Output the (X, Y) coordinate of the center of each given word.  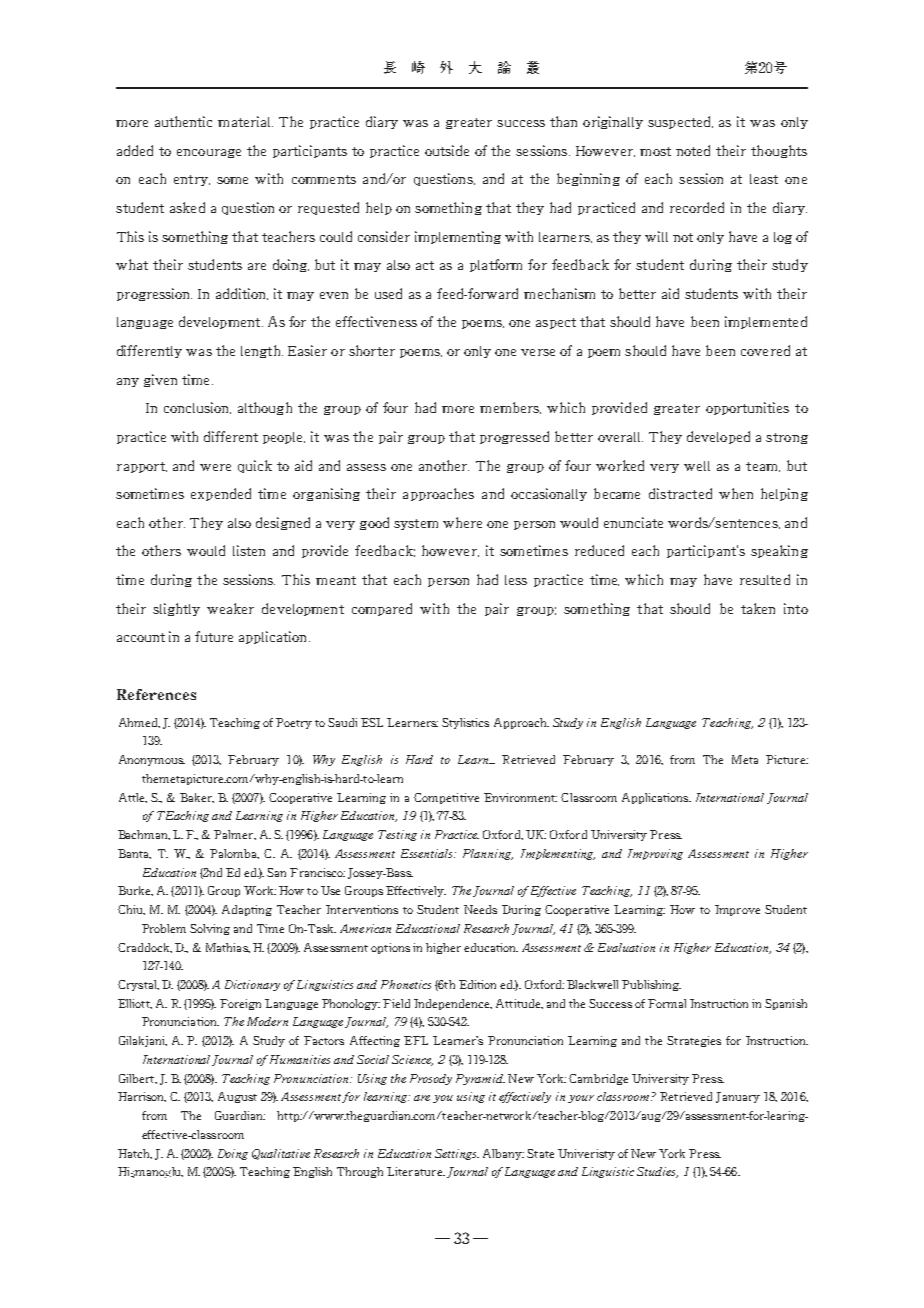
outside (447, 150)
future (214, 636)
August (237, 1097)
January (738, 1097)
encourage (209, 153)
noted (693, 150)
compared (382, 609)
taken (758, 608)
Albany (503, 1154)
